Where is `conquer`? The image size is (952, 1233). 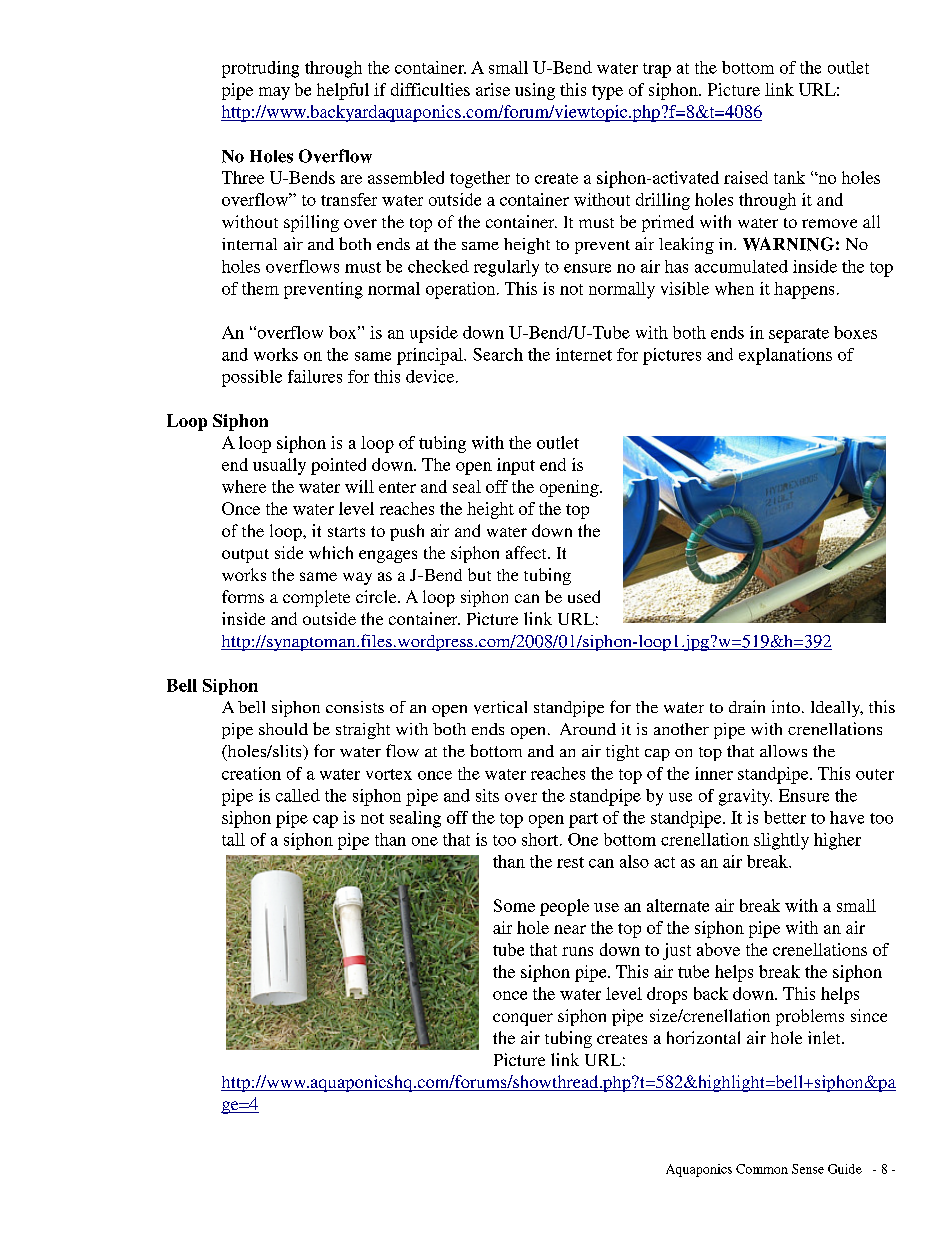 conquer is located at coordinates (523, 1019).
